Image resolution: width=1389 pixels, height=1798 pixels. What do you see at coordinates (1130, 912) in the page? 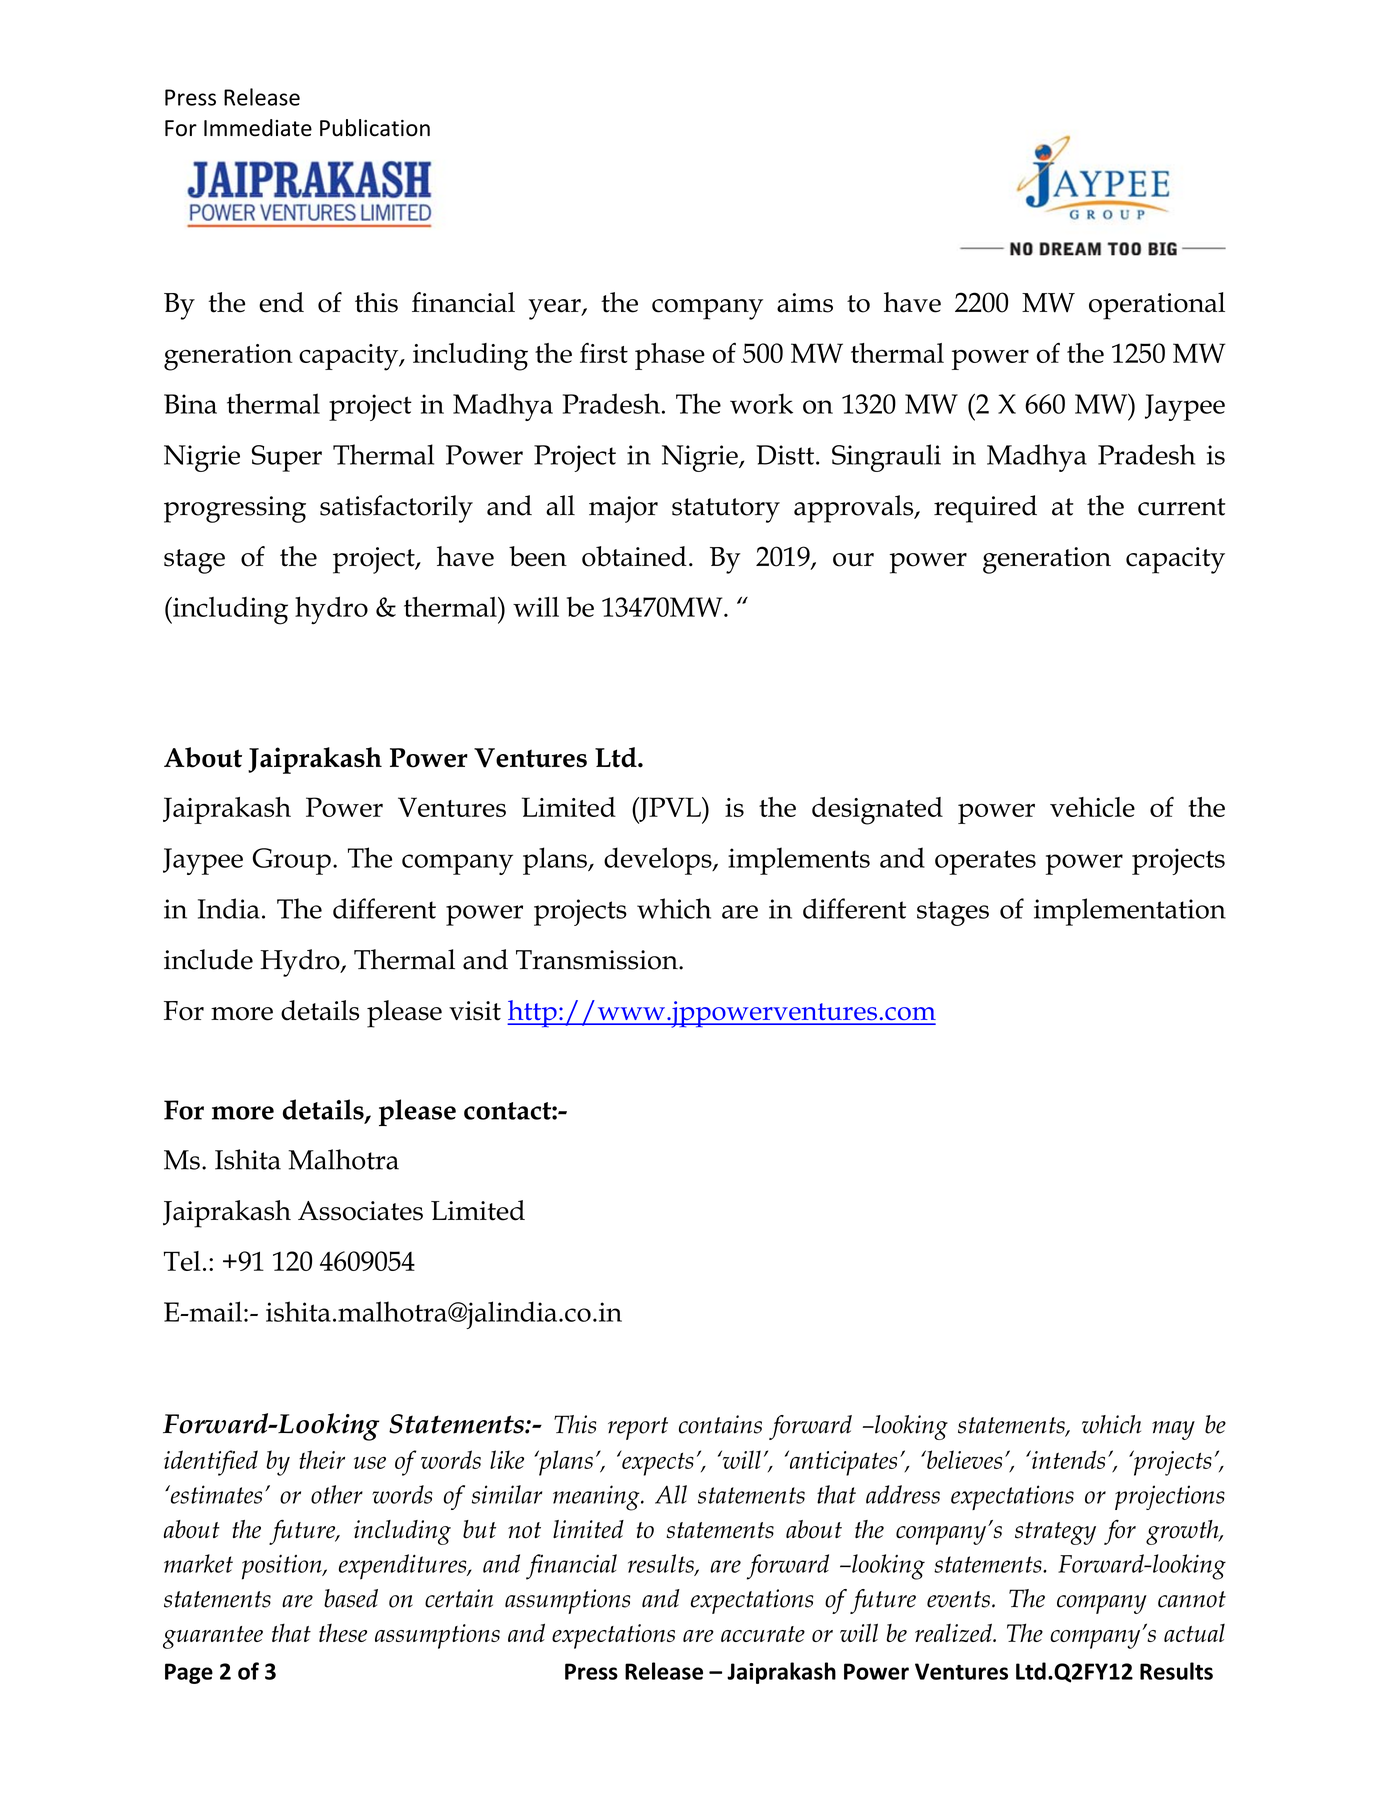
I see `implementation` at bounding box center [1130, 912].
